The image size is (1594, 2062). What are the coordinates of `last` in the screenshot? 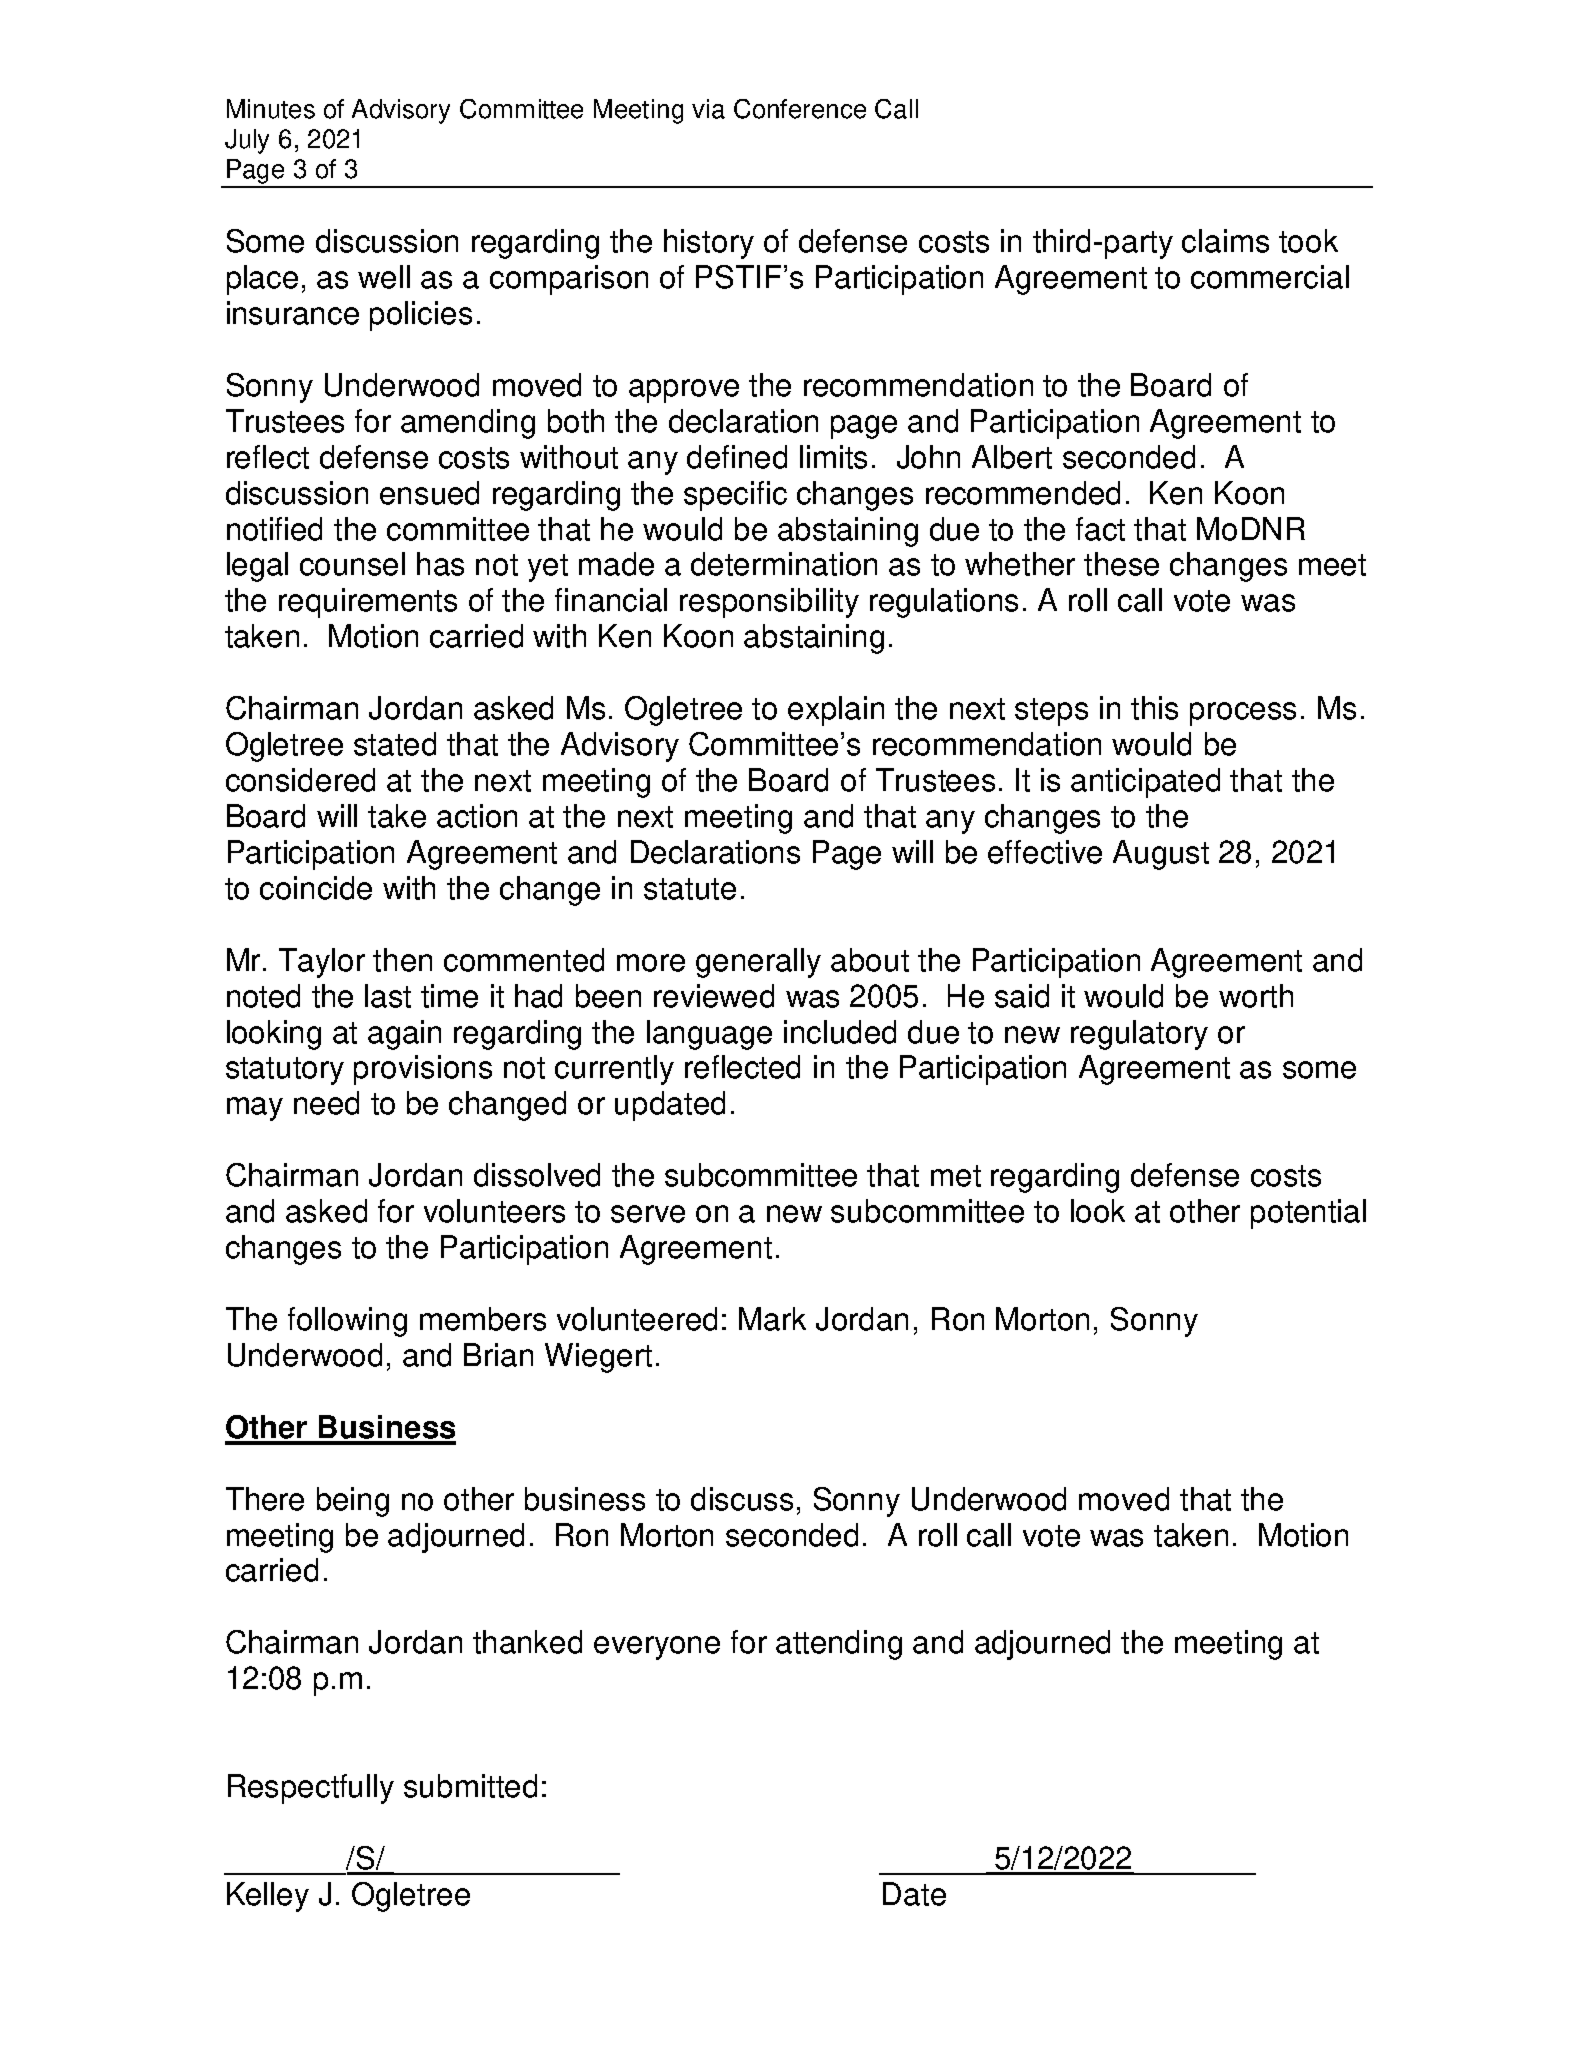 It's located at (388, 996).
